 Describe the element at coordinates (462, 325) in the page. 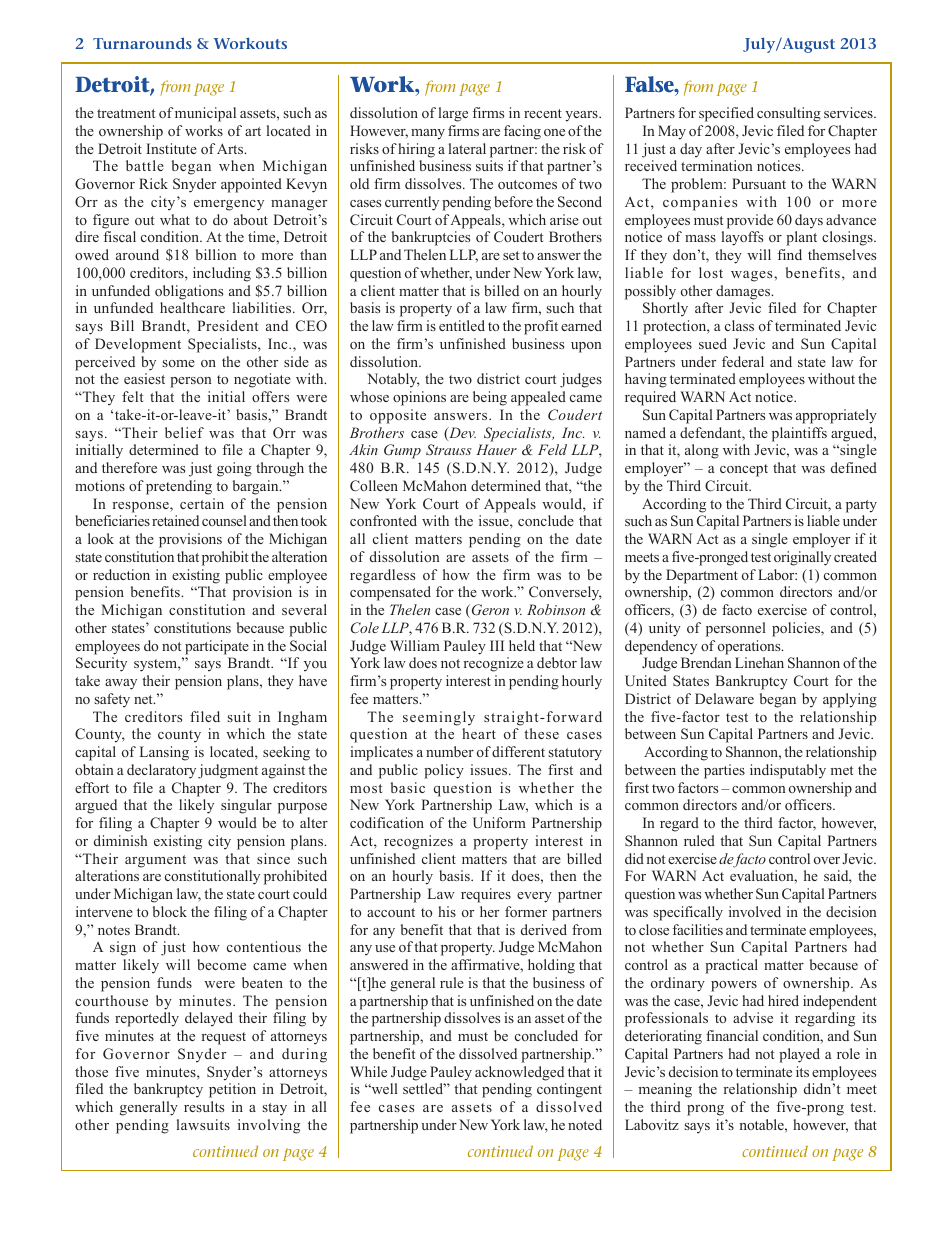

I see `entitled` at that location.
